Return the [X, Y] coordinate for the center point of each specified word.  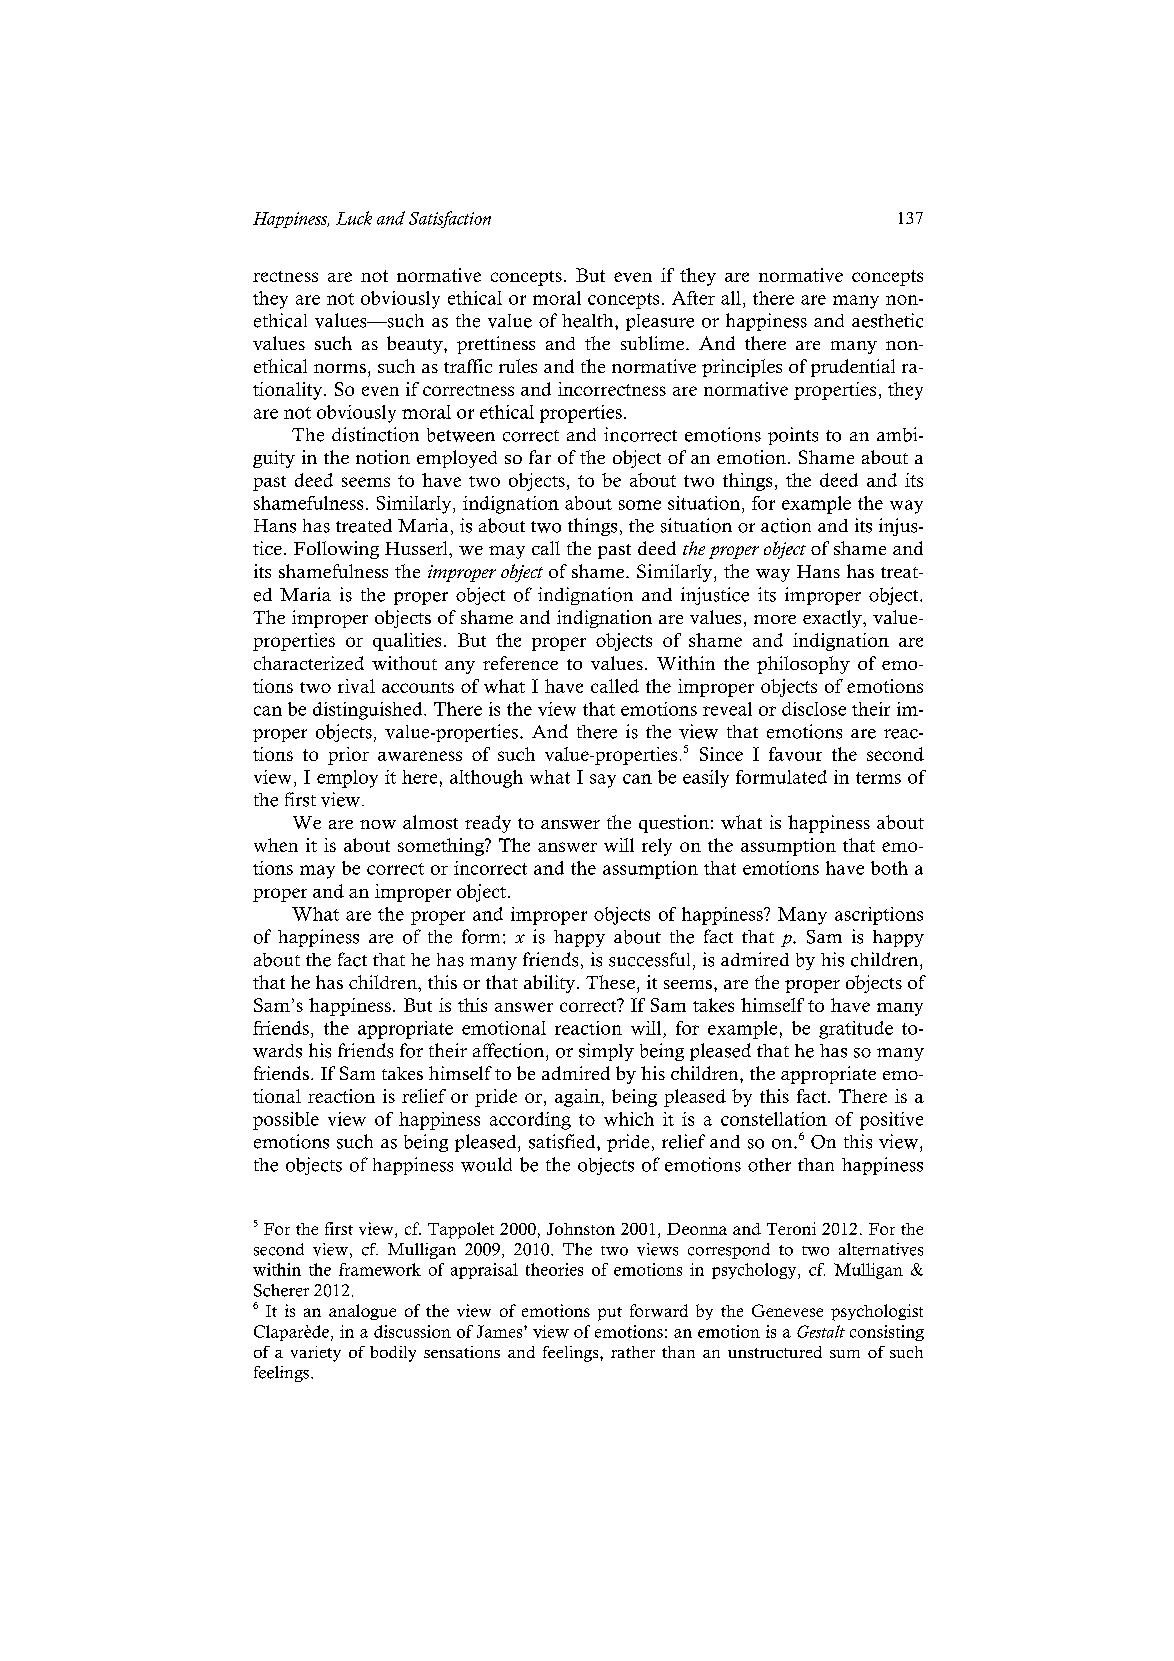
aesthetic [887, 320]
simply [606, 1052]
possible [286, 1121]
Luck [354, 218]
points [793, 436]
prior [348, 756]
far [540, 457]
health [589, 321]
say [603, 781]
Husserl [417, 548]
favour [795, 754]
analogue [362, 1312]
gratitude [856, 1030]
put [610, 1314]
